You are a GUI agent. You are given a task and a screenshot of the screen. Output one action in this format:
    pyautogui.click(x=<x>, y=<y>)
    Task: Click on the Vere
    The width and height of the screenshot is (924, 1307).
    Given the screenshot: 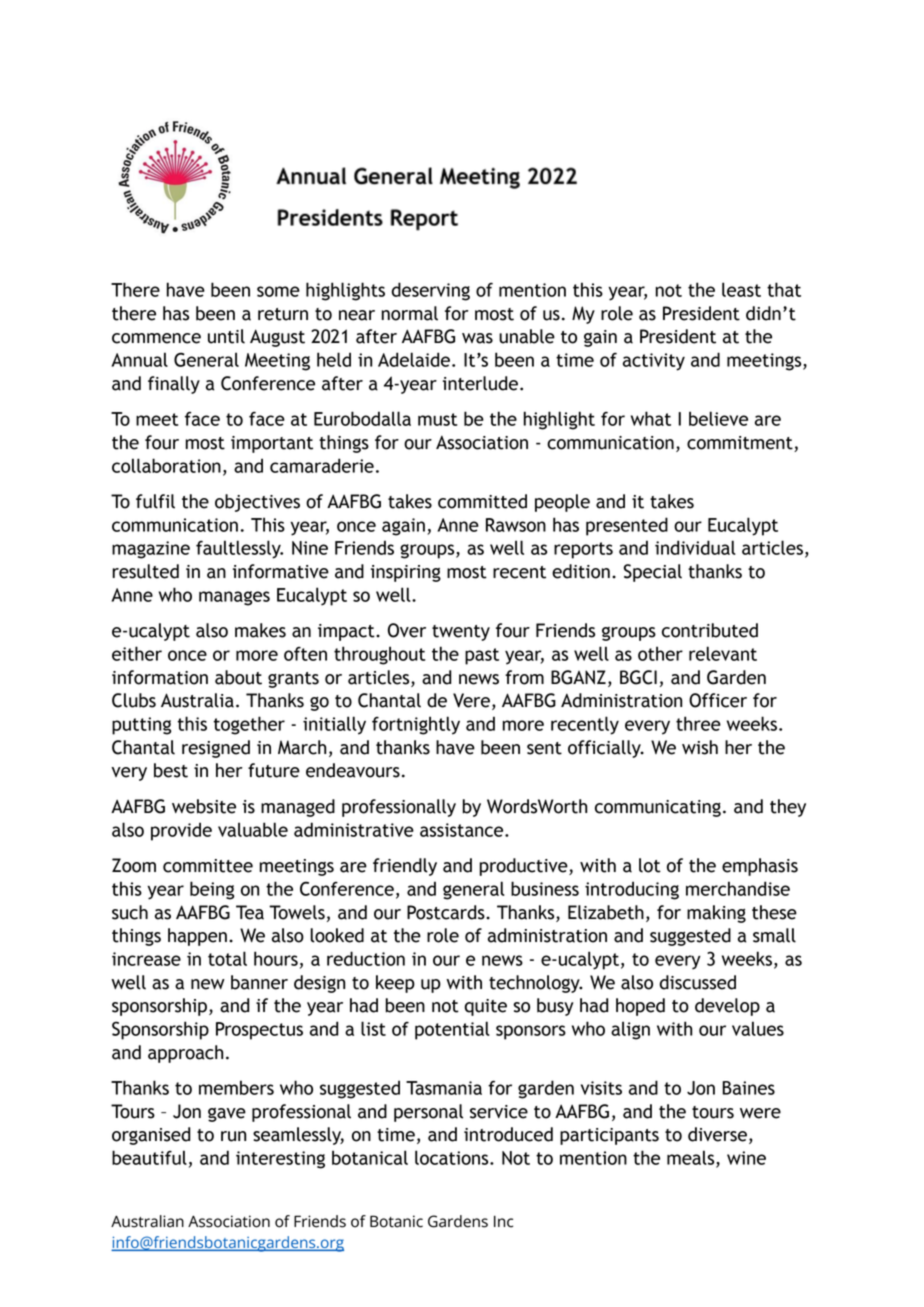 What is the action you would take?
    pyautogui.click(x=471, y=700)
